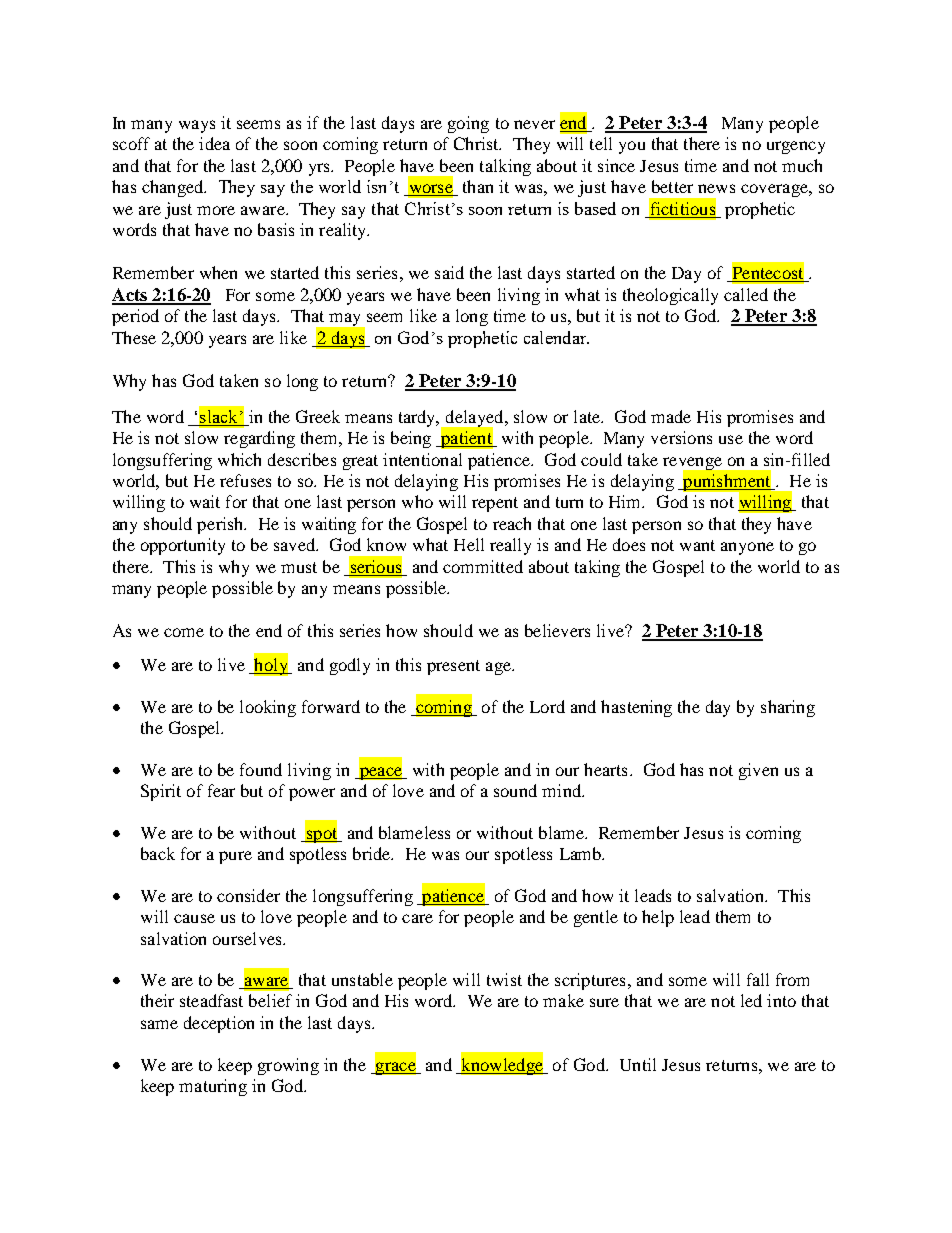 The image size is (952, 1233). What do you see at coordinates (747, 548) in the screenshot?
I see `anyone` at bounding box center [747, 548].
